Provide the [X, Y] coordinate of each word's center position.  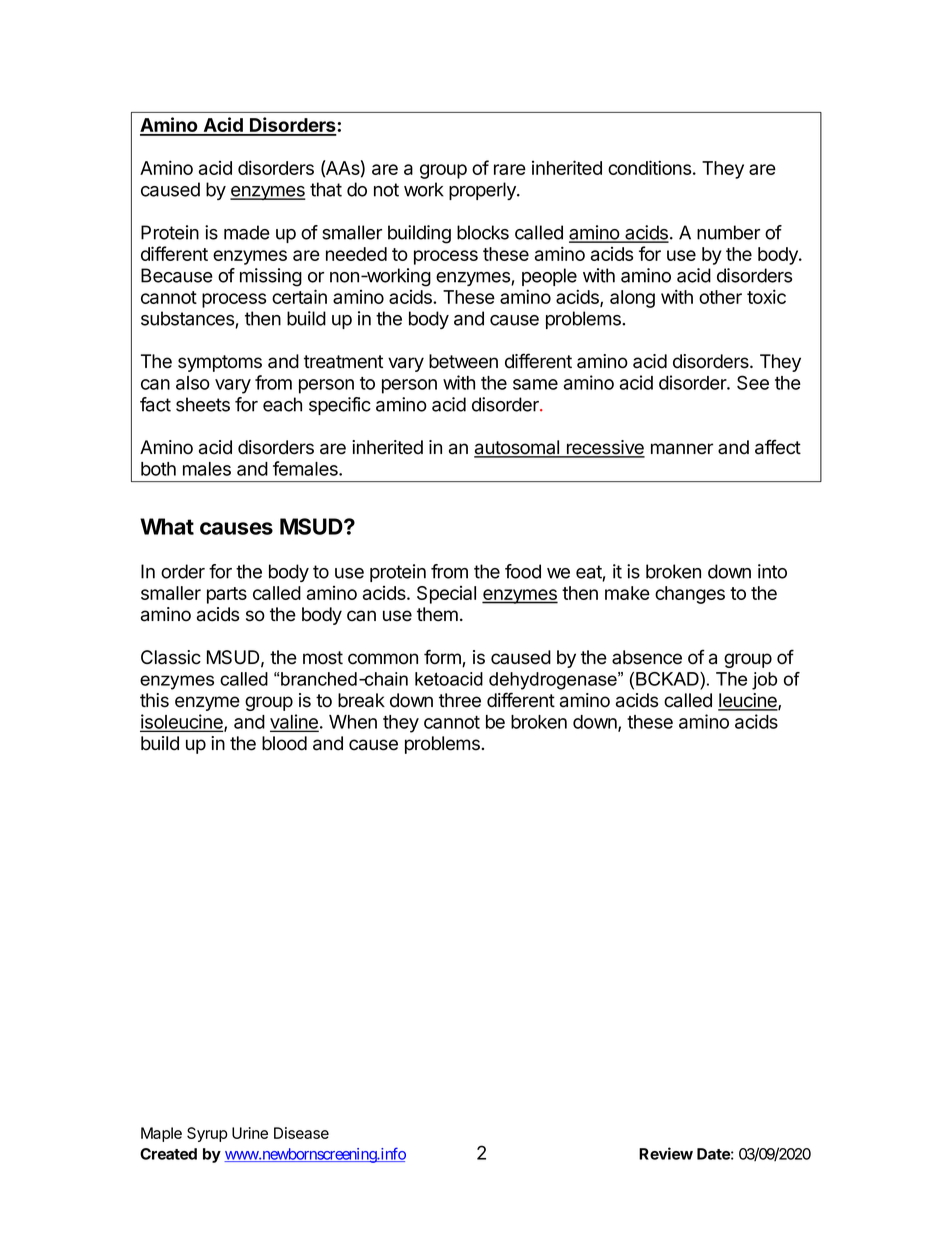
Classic [171, 657]
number [728, 232]
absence [647, 657]
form [443, 658]
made [247, 232]
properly [483, 191]
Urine [250, 1133]
